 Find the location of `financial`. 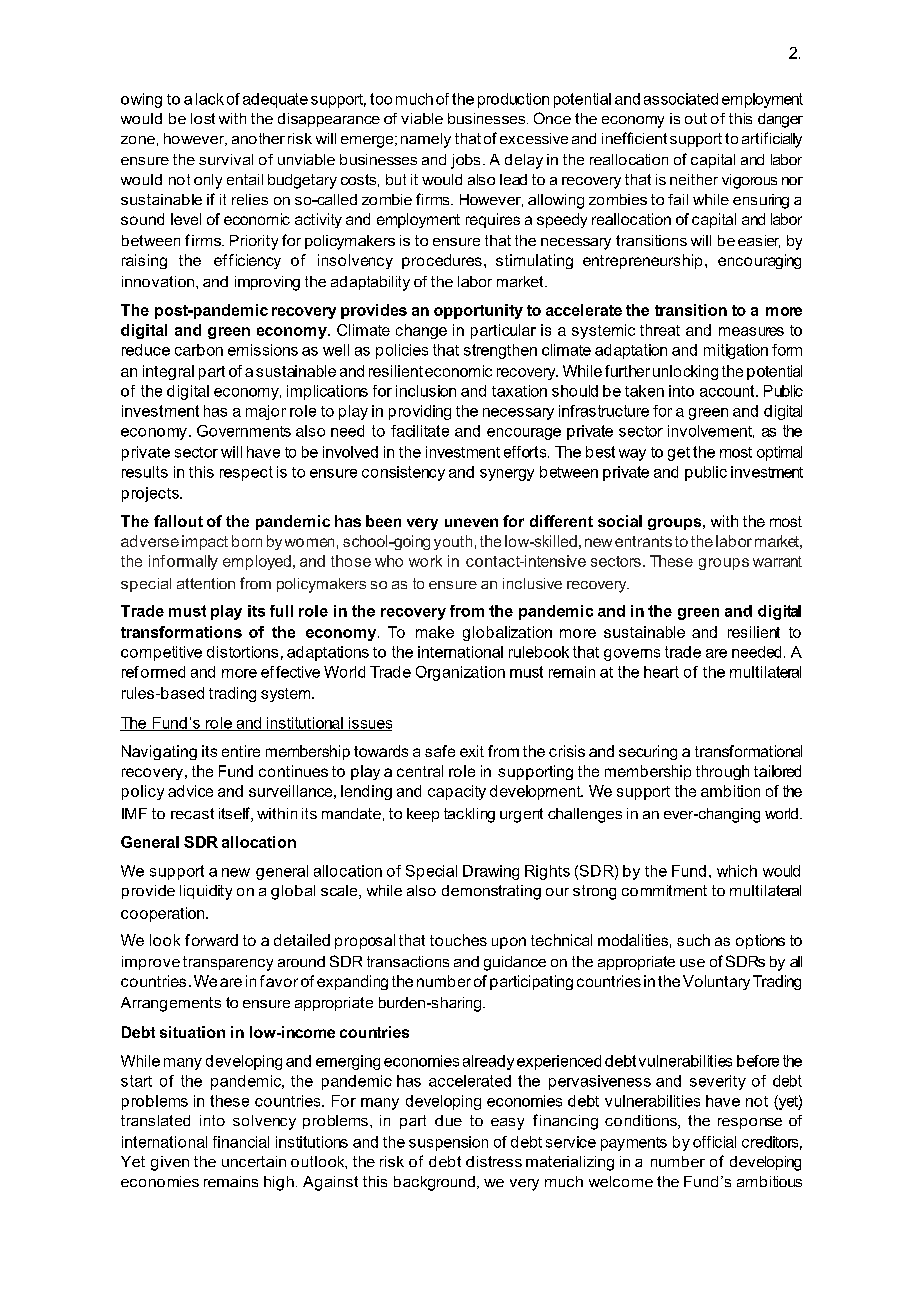

financial is located at coordinates (241, 1142).
